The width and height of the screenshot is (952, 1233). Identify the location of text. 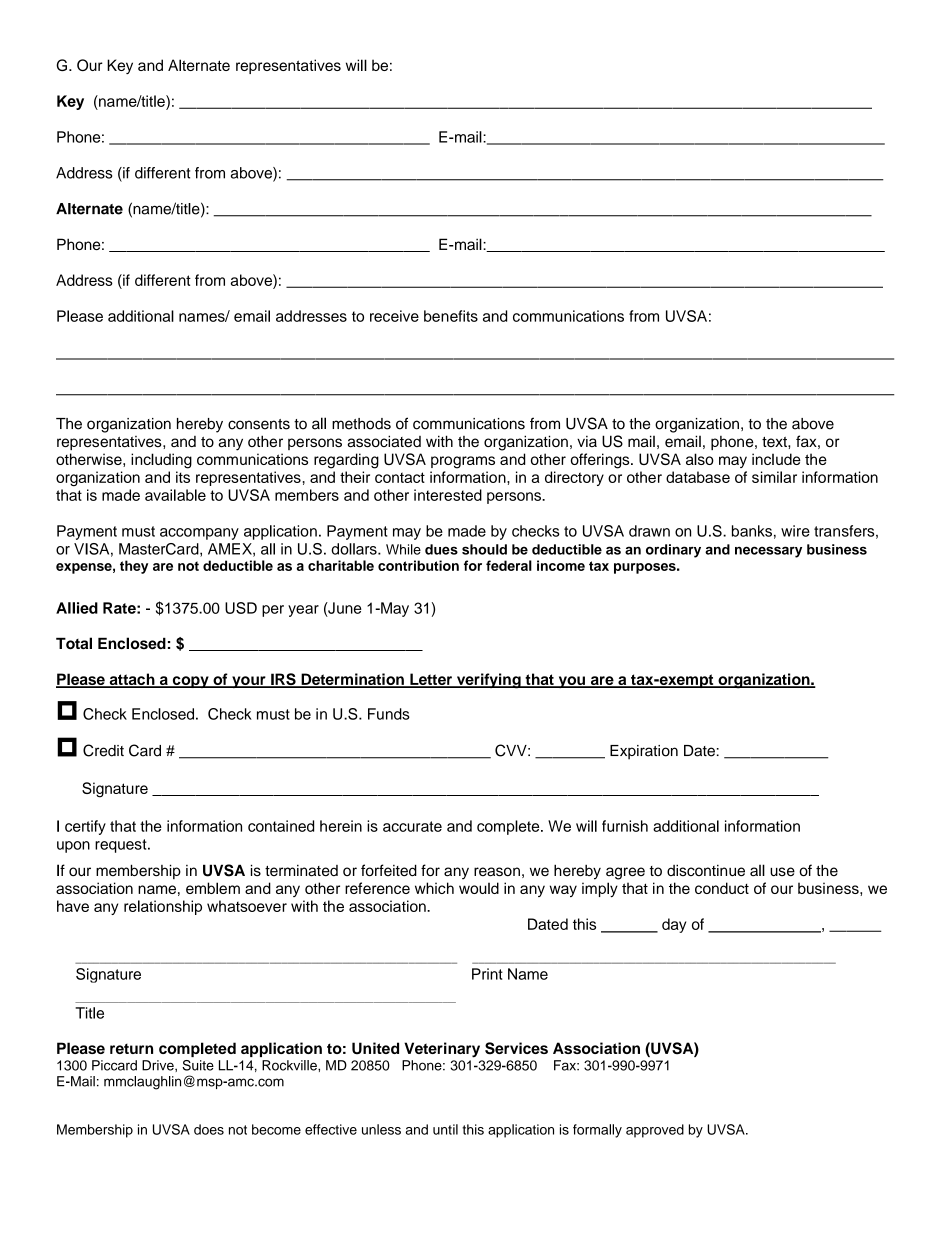
(775, 442).
